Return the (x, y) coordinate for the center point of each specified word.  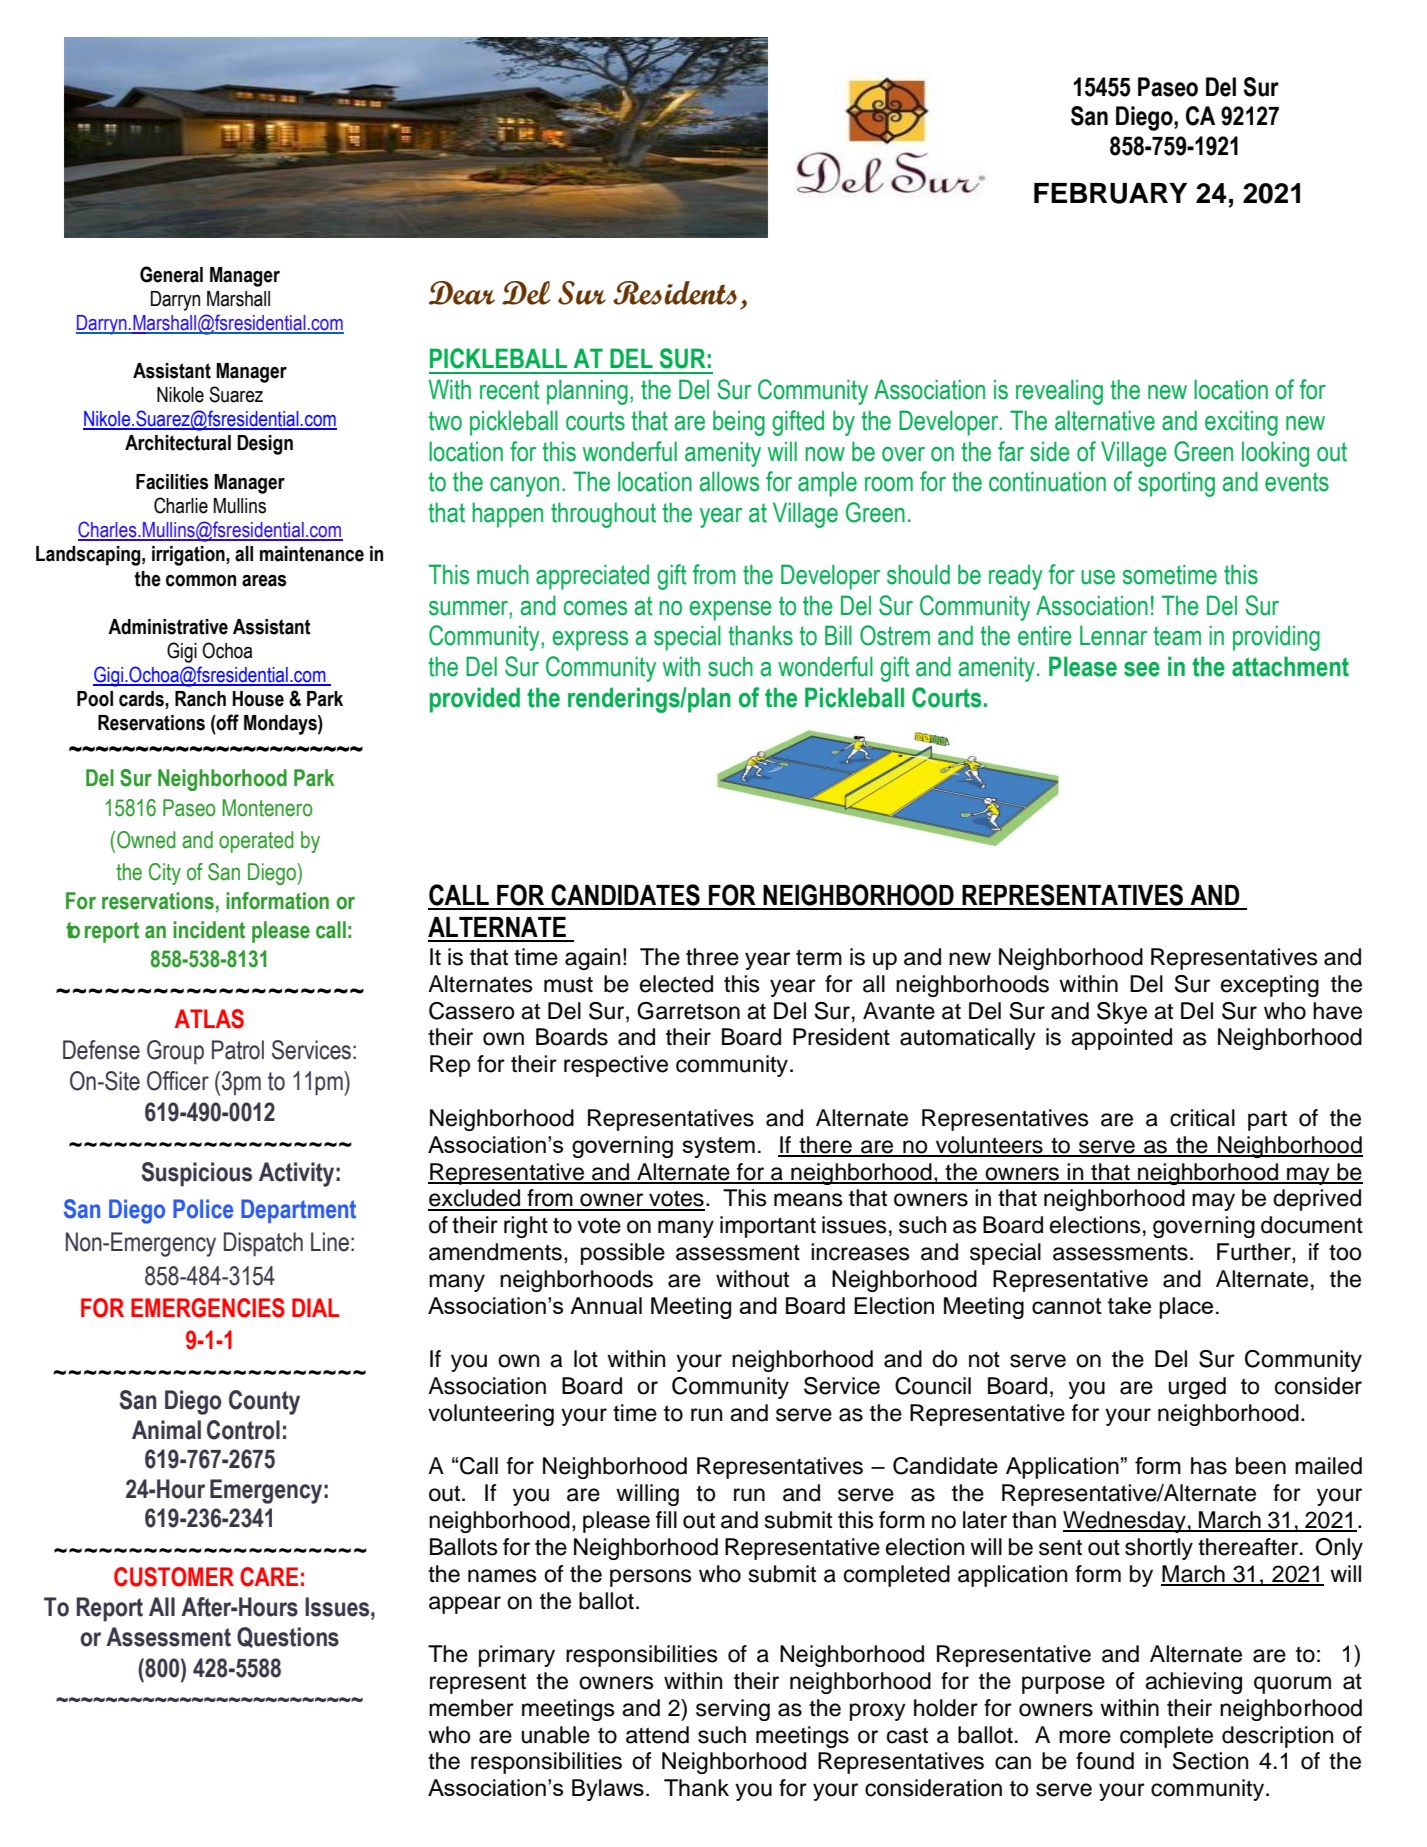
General (171, 274)
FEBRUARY (1110, 193)
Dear (462, 293)
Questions (288, 1637)
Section (1211, 1761)
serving (733, 1710)
